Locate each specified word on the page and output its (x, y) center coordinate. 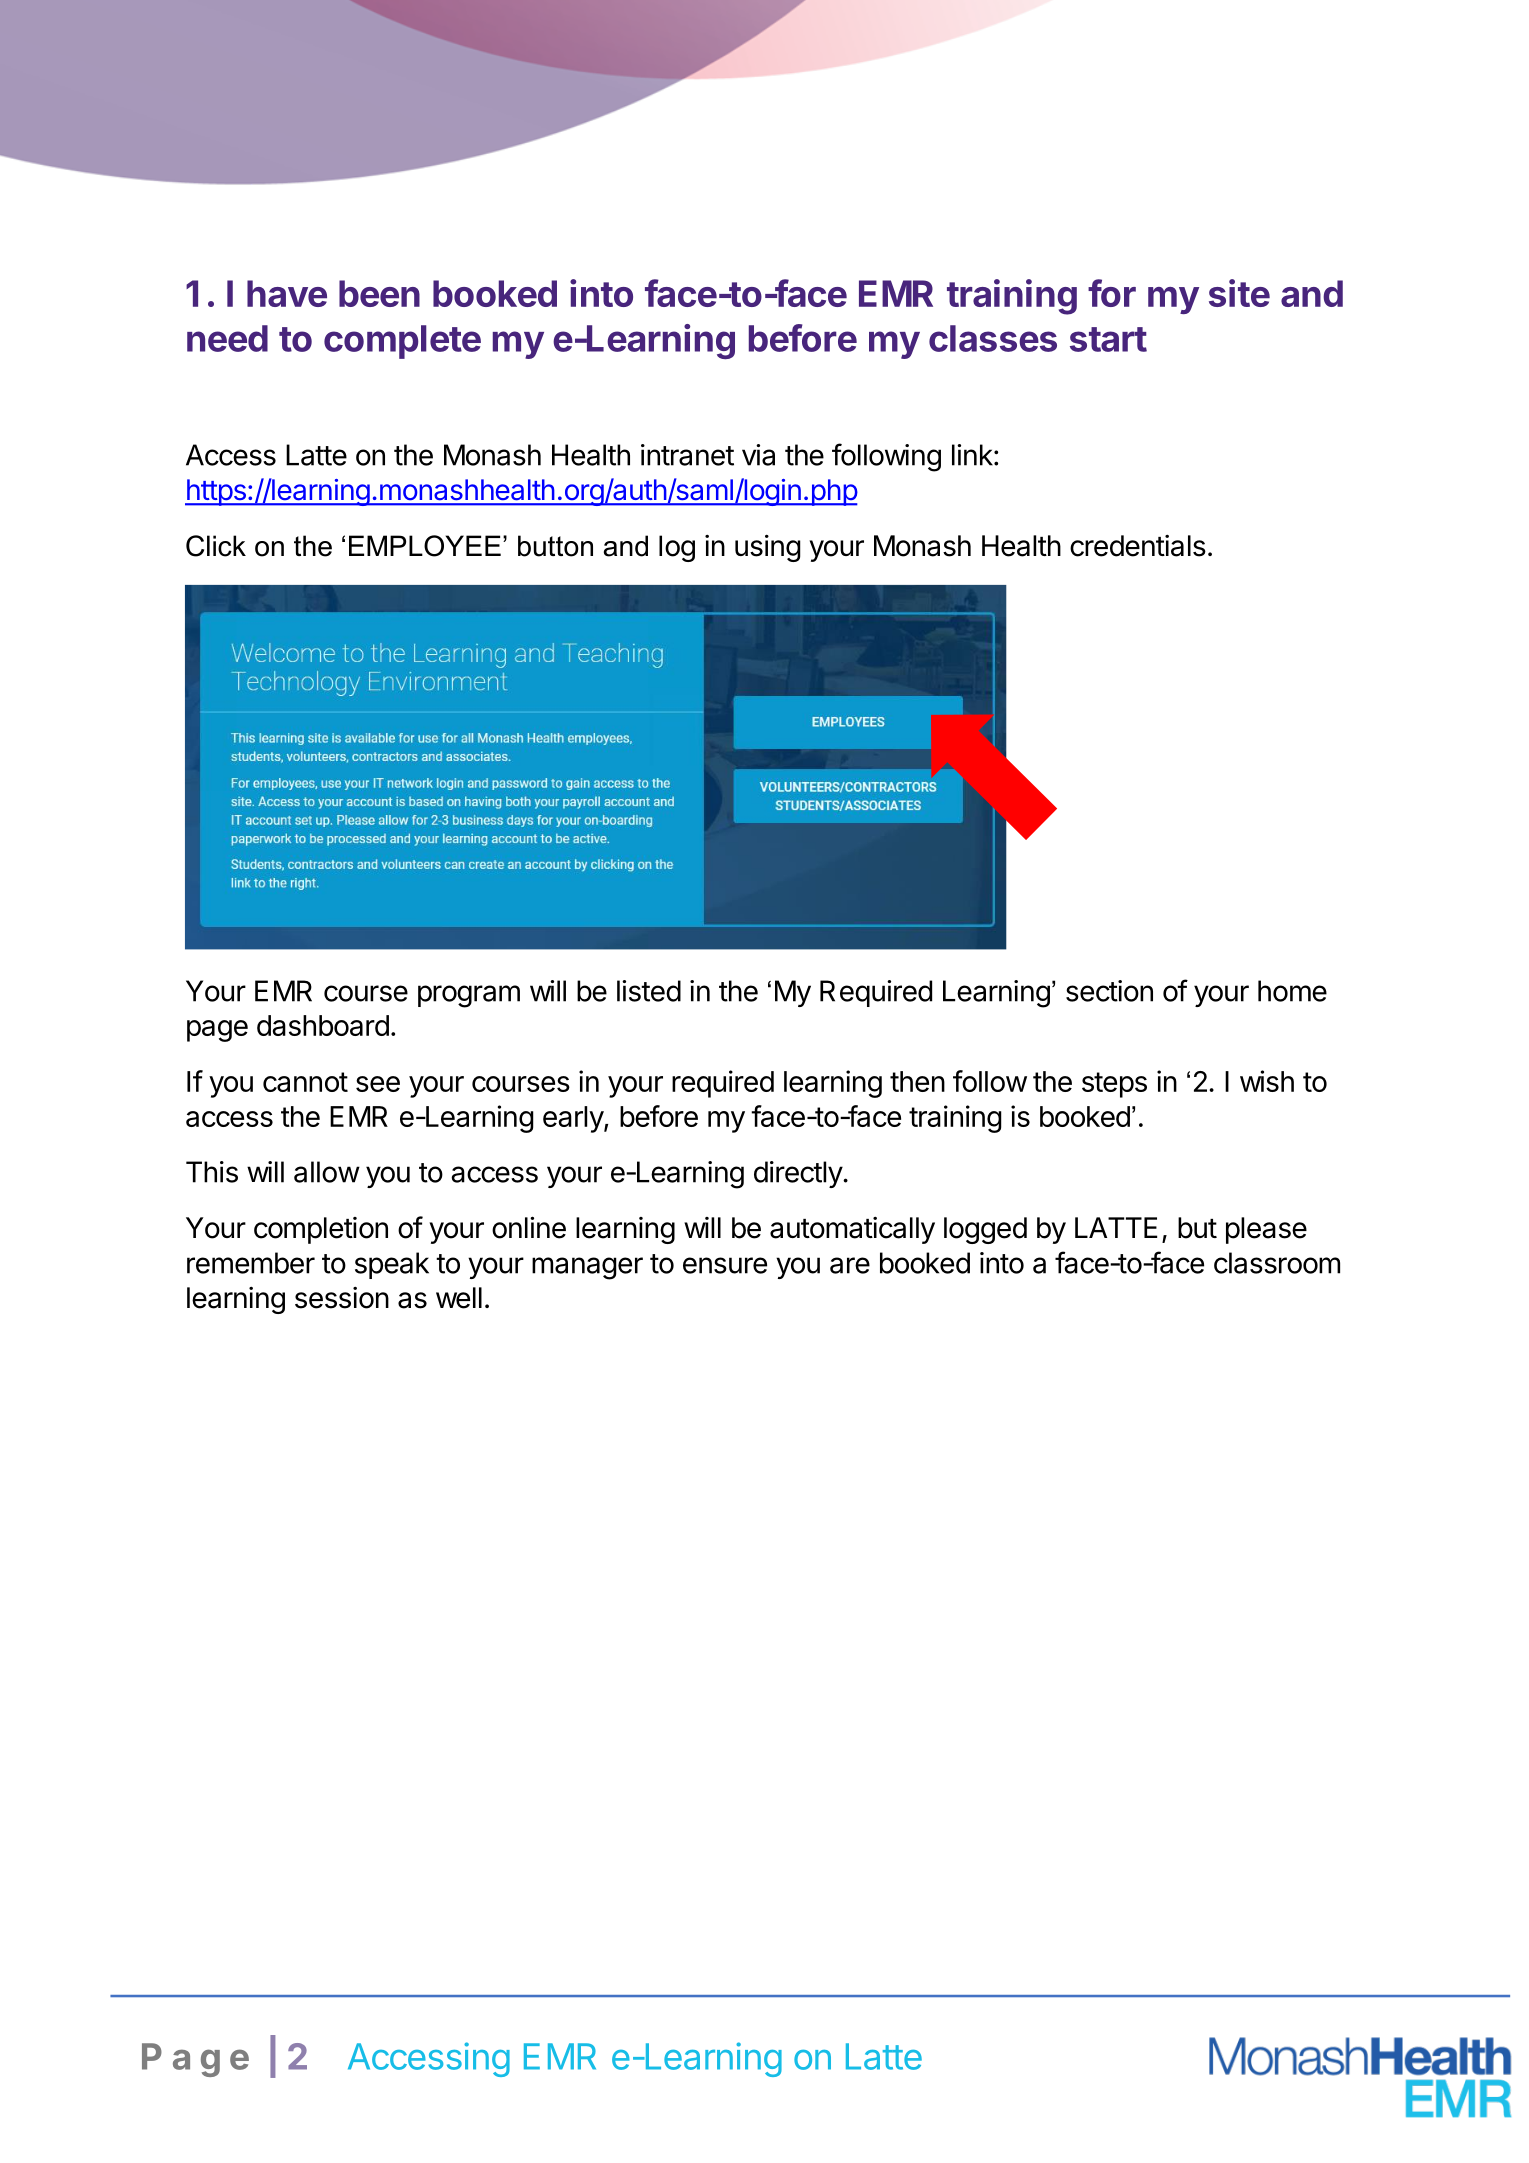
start (1108, 339)
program (469, 996)
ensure (725, 1265)
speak (392, 1265)
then (917, 1081)
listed (649, 991)
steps (1114, 1085)
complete (402, 342)
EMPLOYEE (425, 546)
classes (993, 338)
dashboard (323, 1025)
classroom (1277, 1263)
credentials (1138, 546)
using (768, 548)
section (1109, 991)
